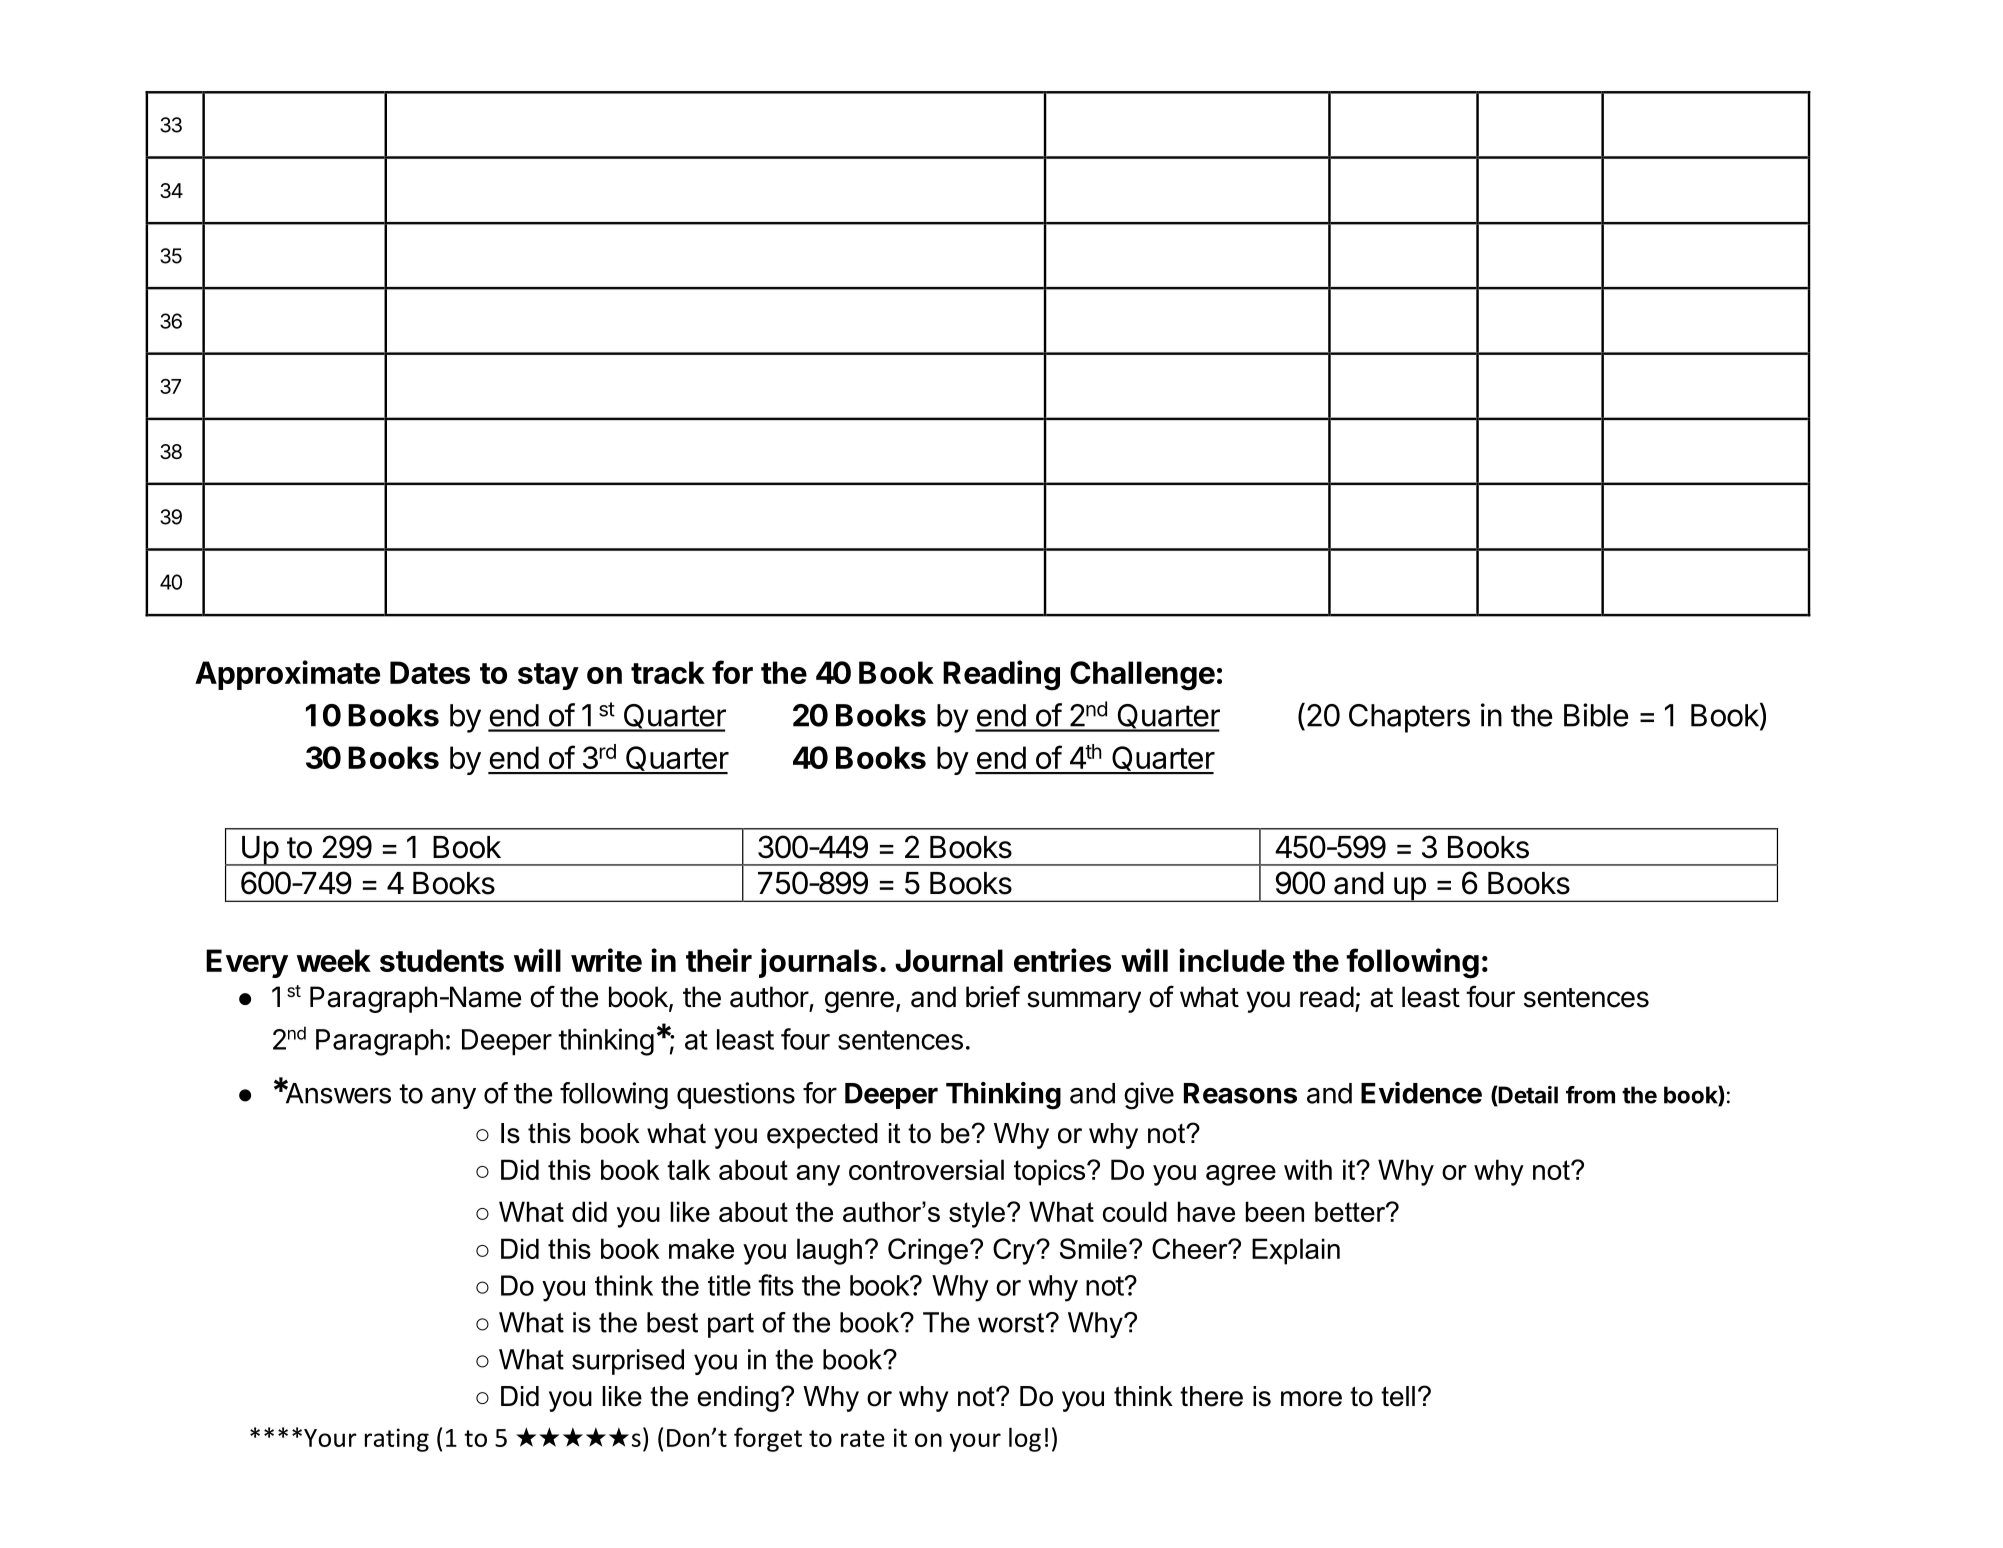 The image size is (2003, 1548). I want to click on entries, so click(1062, 960).
